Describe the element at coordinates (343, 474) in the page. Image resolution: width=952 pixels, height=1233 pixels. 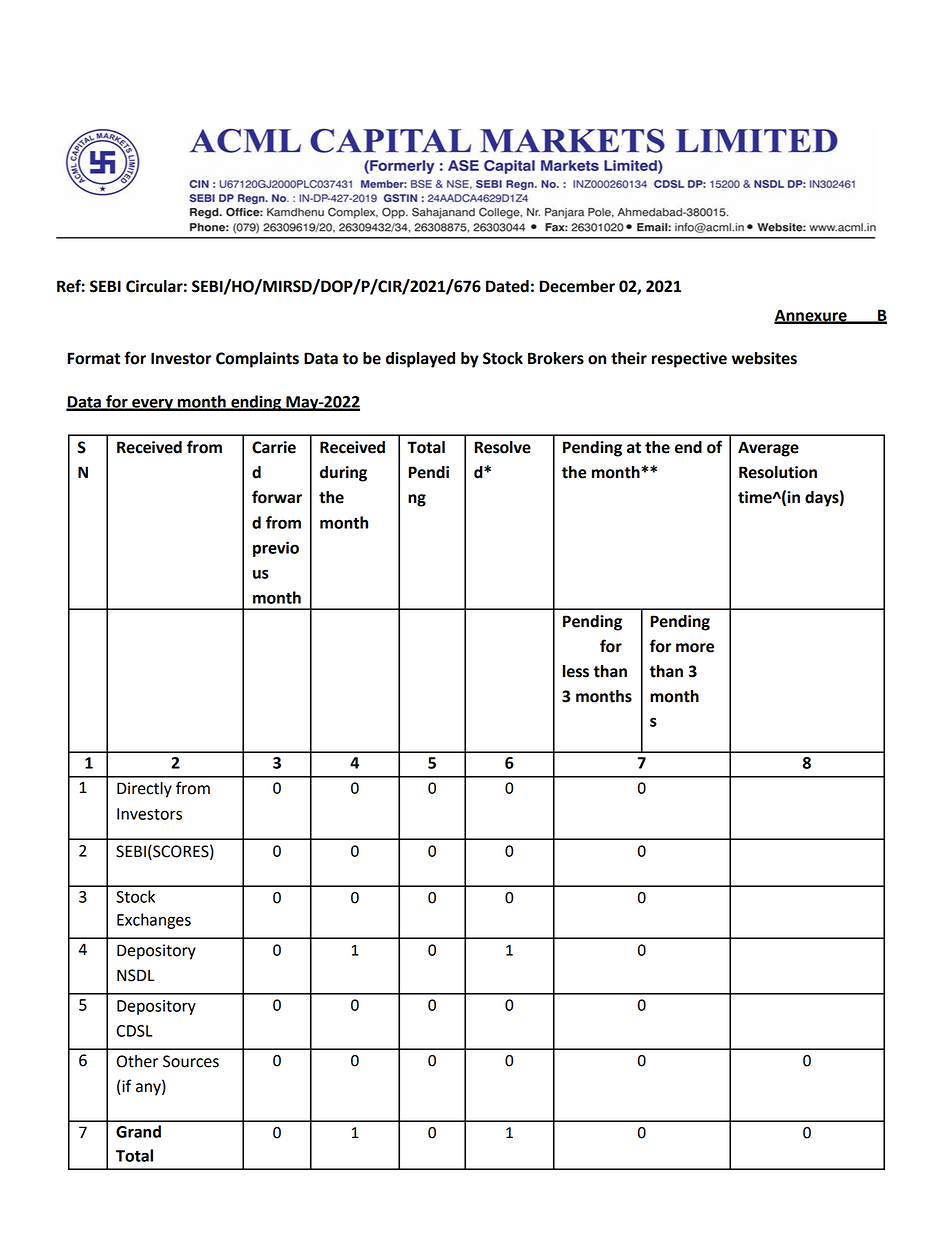
I see `during` at that location.
